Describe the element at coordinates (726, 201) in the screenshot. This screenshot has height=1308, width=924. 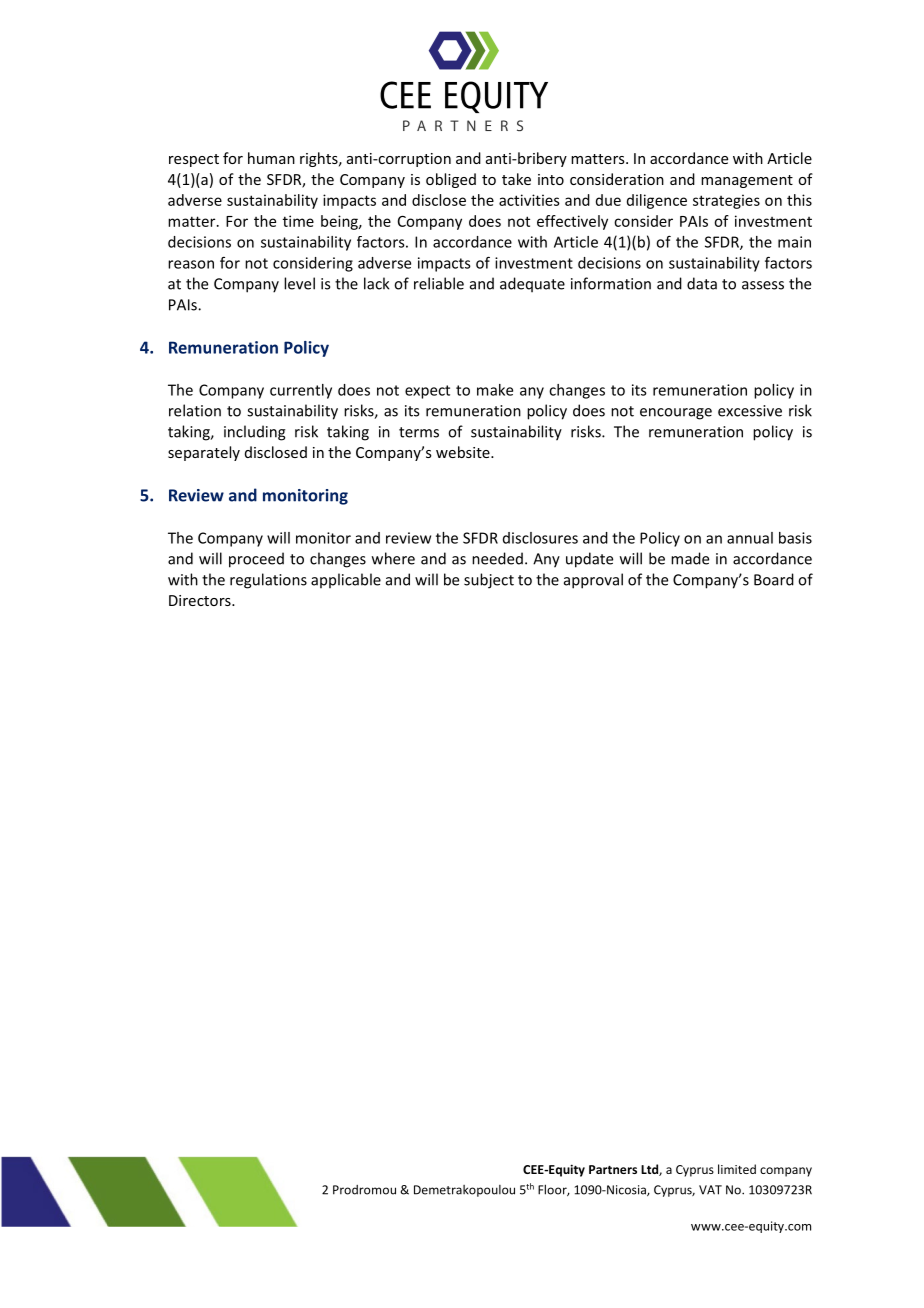
I see `strategies` at that location.
